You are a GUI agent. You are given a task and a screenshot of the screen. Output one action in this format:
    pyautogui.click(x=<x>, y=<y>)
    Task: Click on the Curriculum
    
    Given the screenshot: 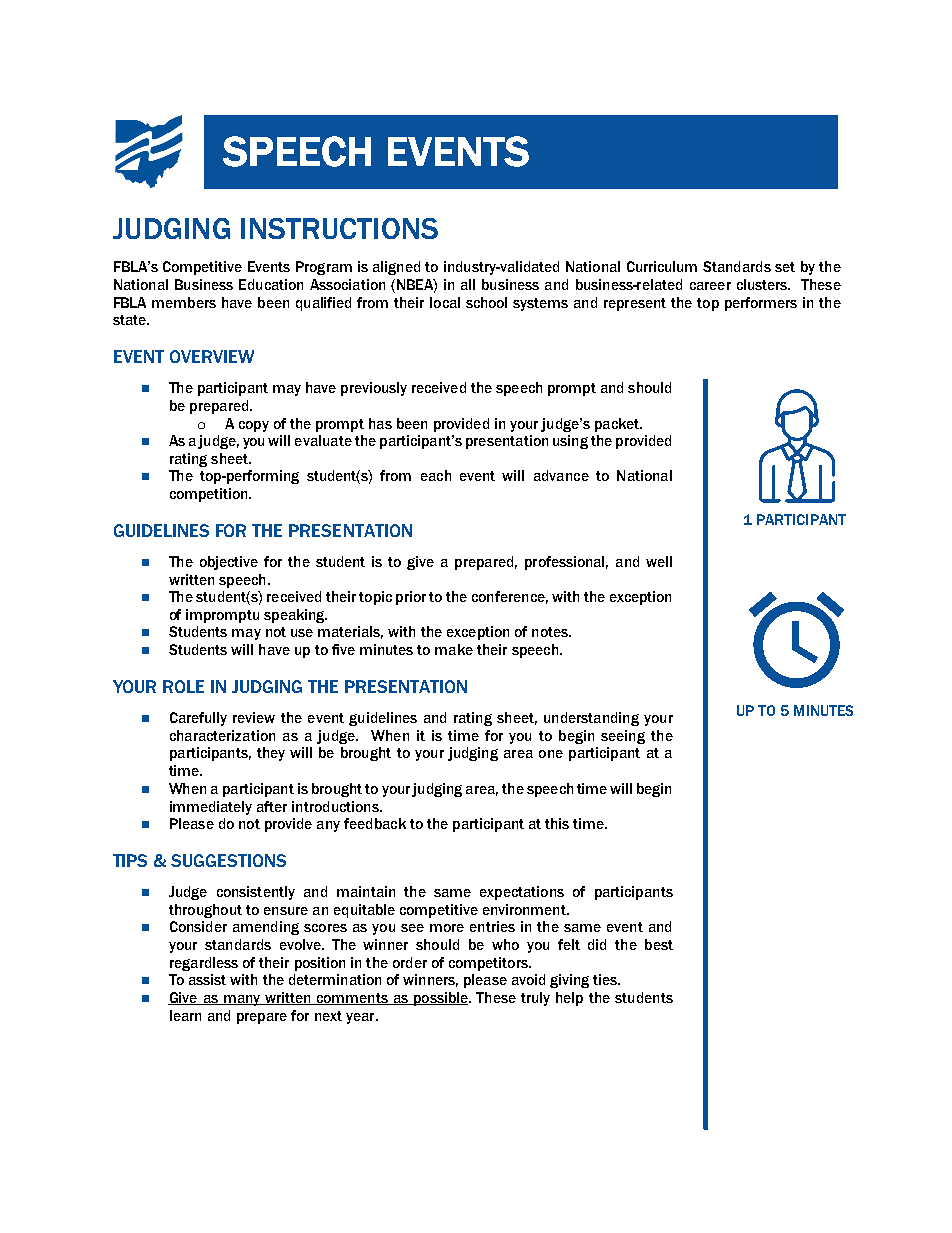 What is the action you would take?
    pyautogui.click(x=662, y=266)
